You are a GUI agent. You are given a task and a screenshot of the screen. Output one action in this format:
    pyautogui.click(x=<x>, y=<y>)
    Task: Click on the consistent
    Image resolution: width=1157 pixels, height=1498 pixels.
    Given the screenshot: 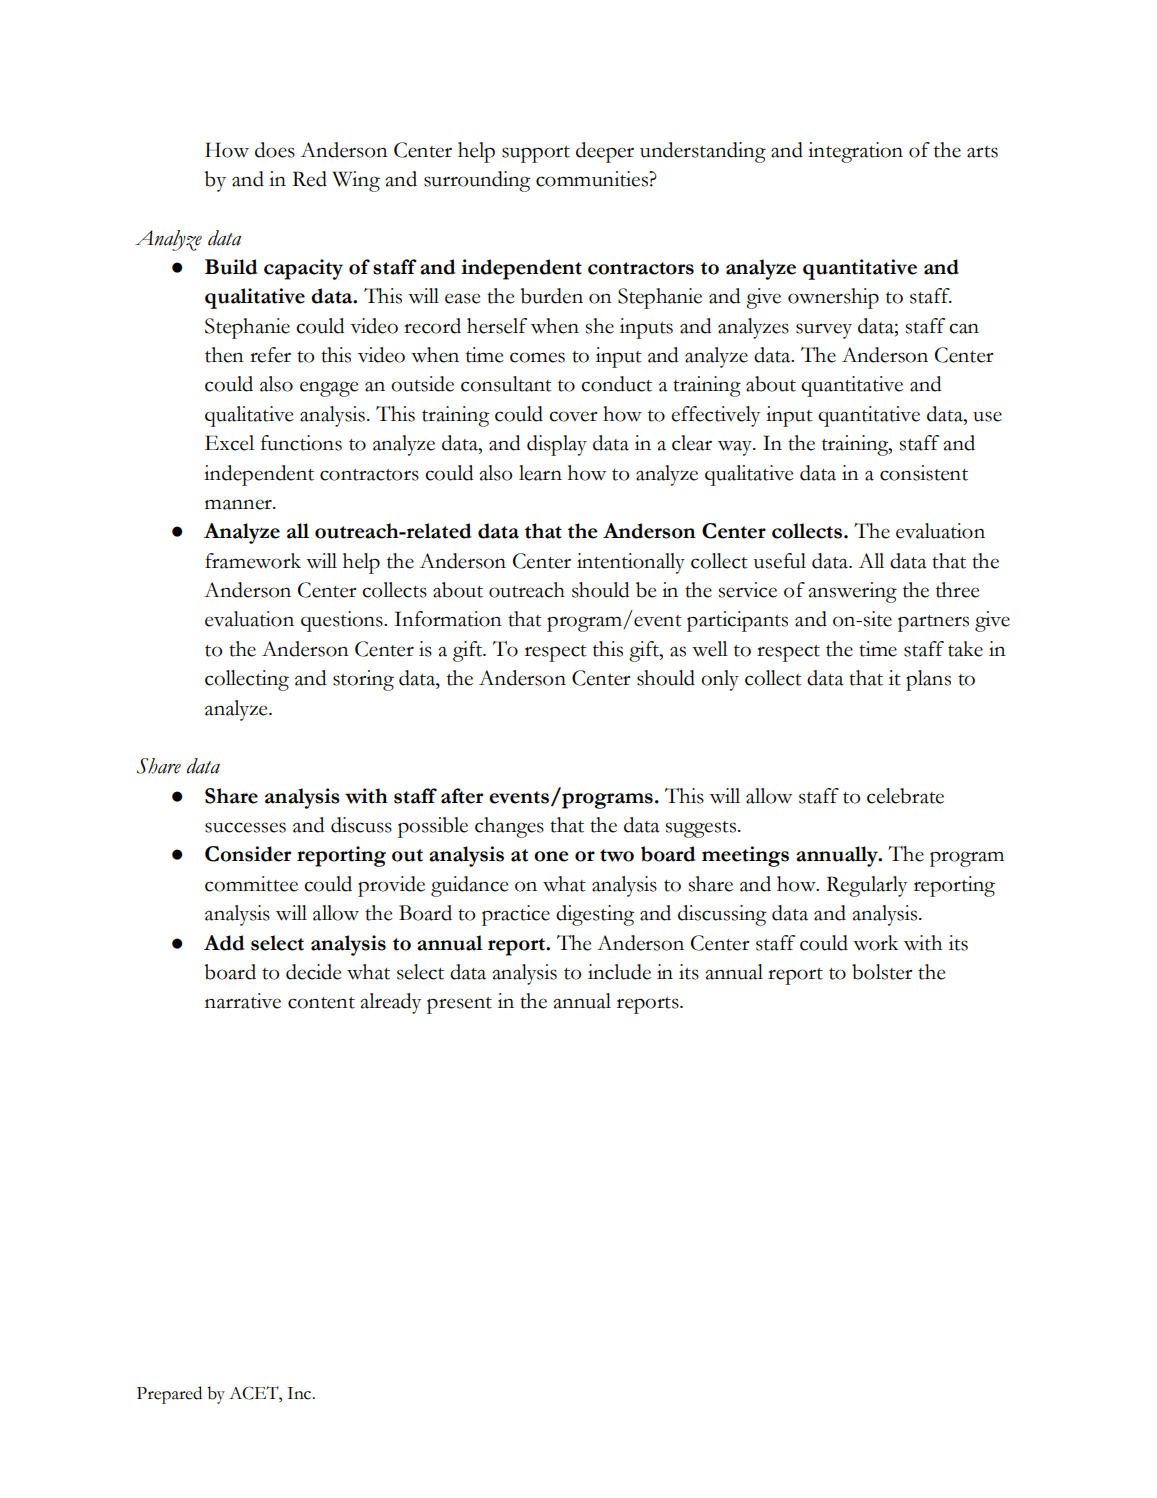 What is the action you would take?
    pyautogui.click(x=924, y=473)
